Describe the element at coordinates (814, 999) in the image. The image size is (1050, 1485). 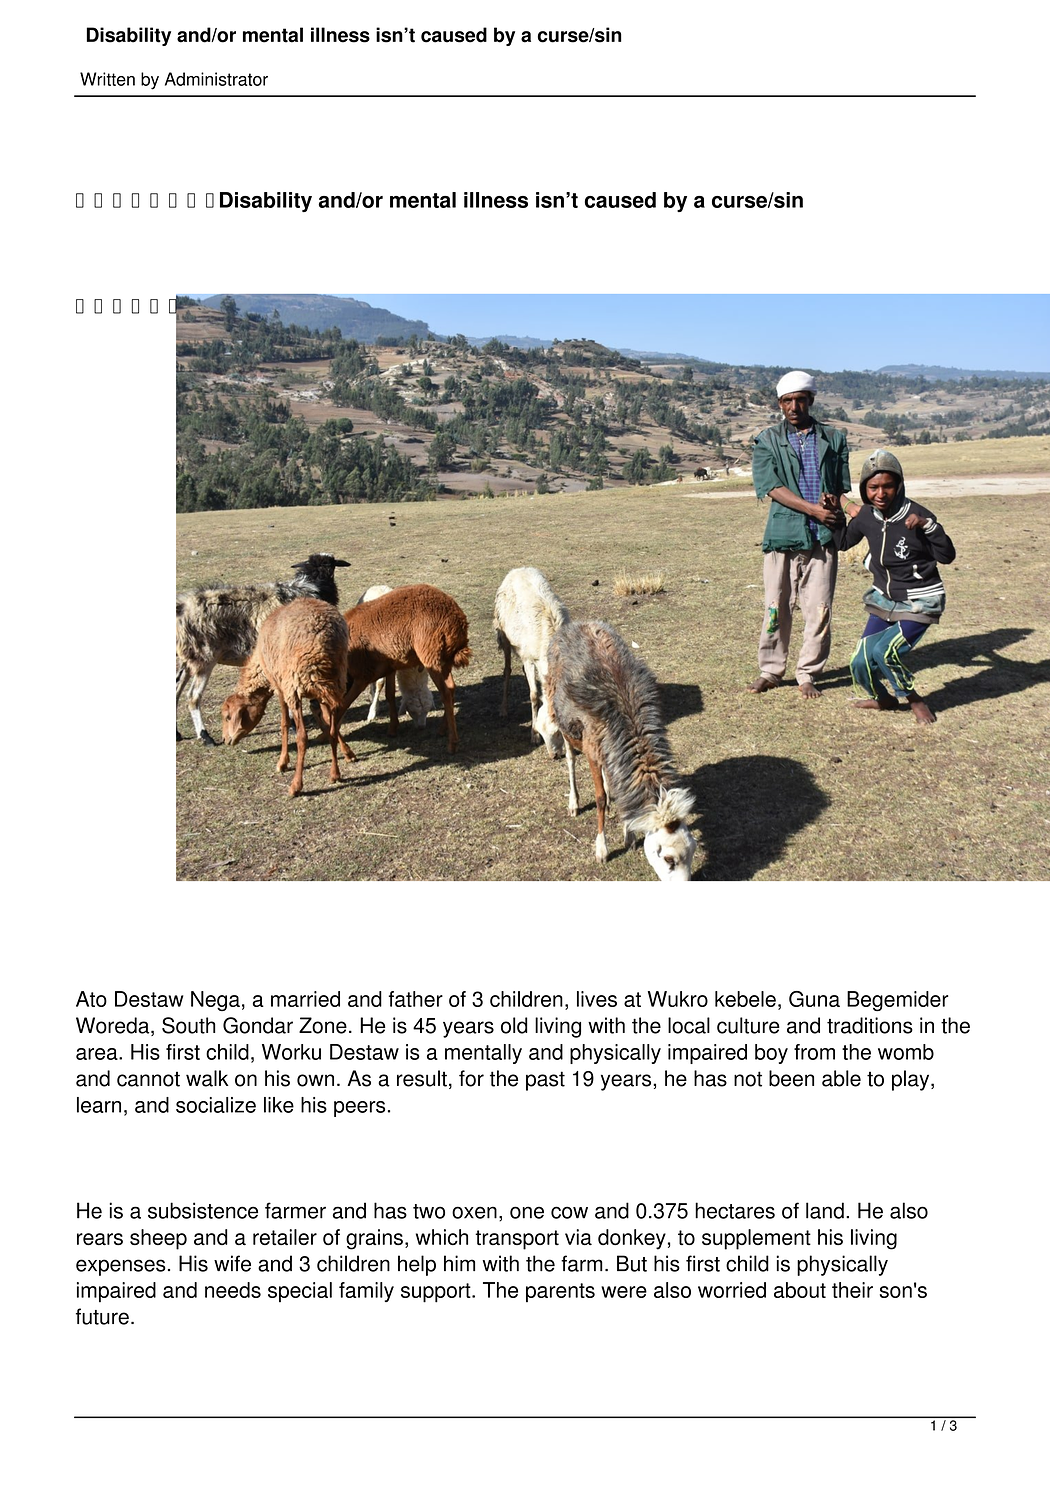
I see `Guna` at that location.
